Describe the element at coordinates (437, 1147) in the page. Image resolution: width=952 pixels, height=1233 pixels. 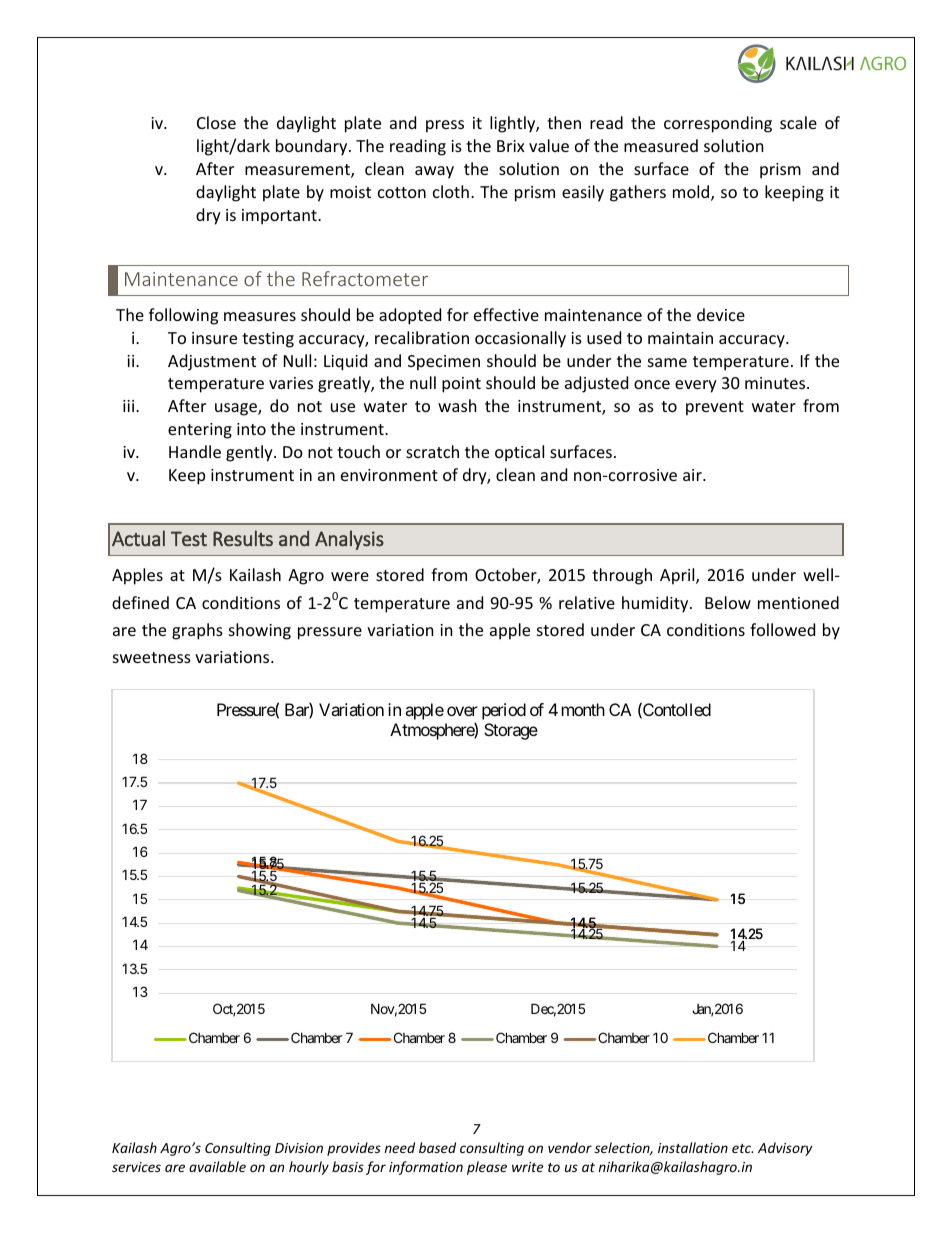
I see `based` at that location.
